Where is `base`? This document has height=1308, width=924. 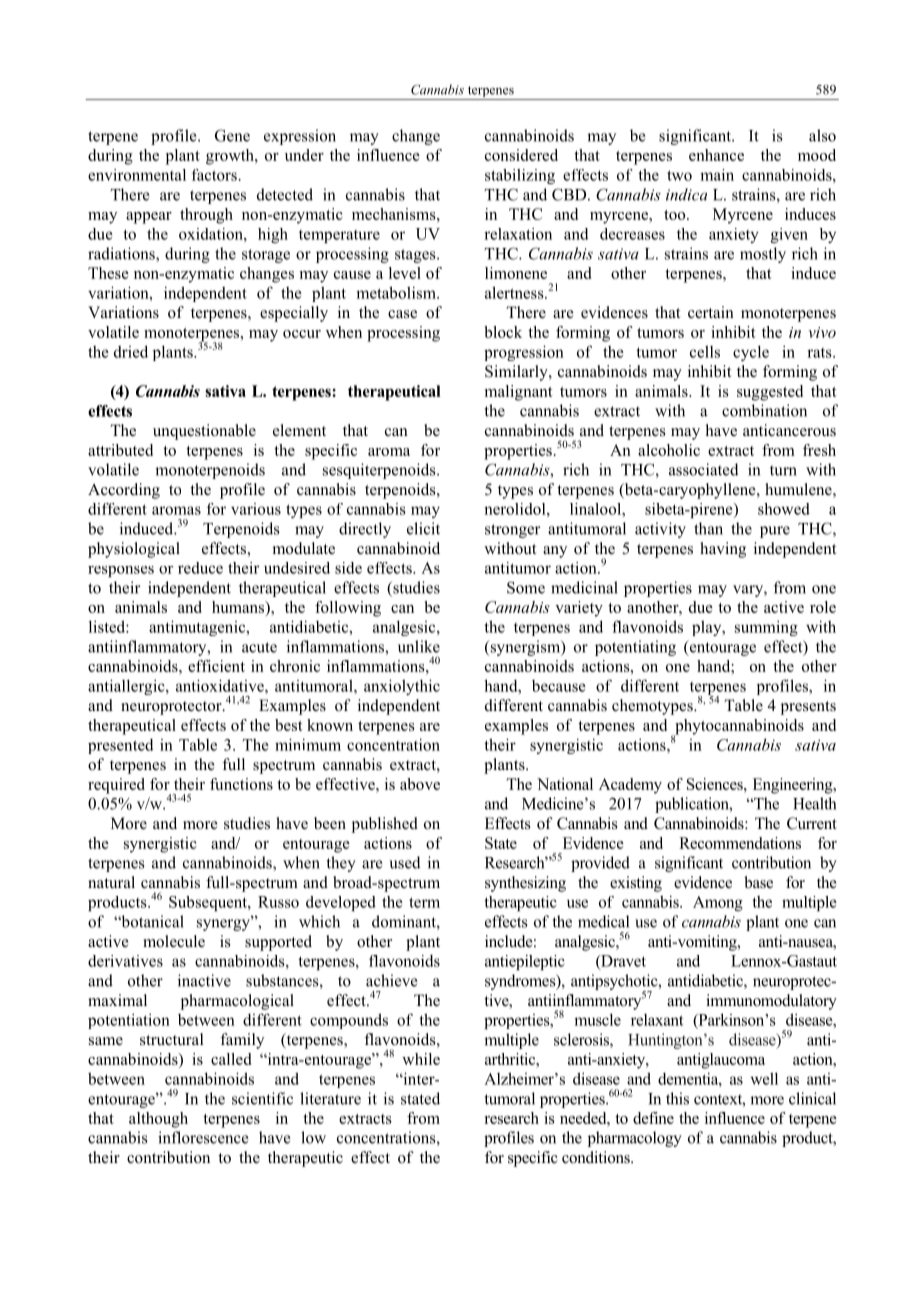
base is located at coordinates (758, 882).
